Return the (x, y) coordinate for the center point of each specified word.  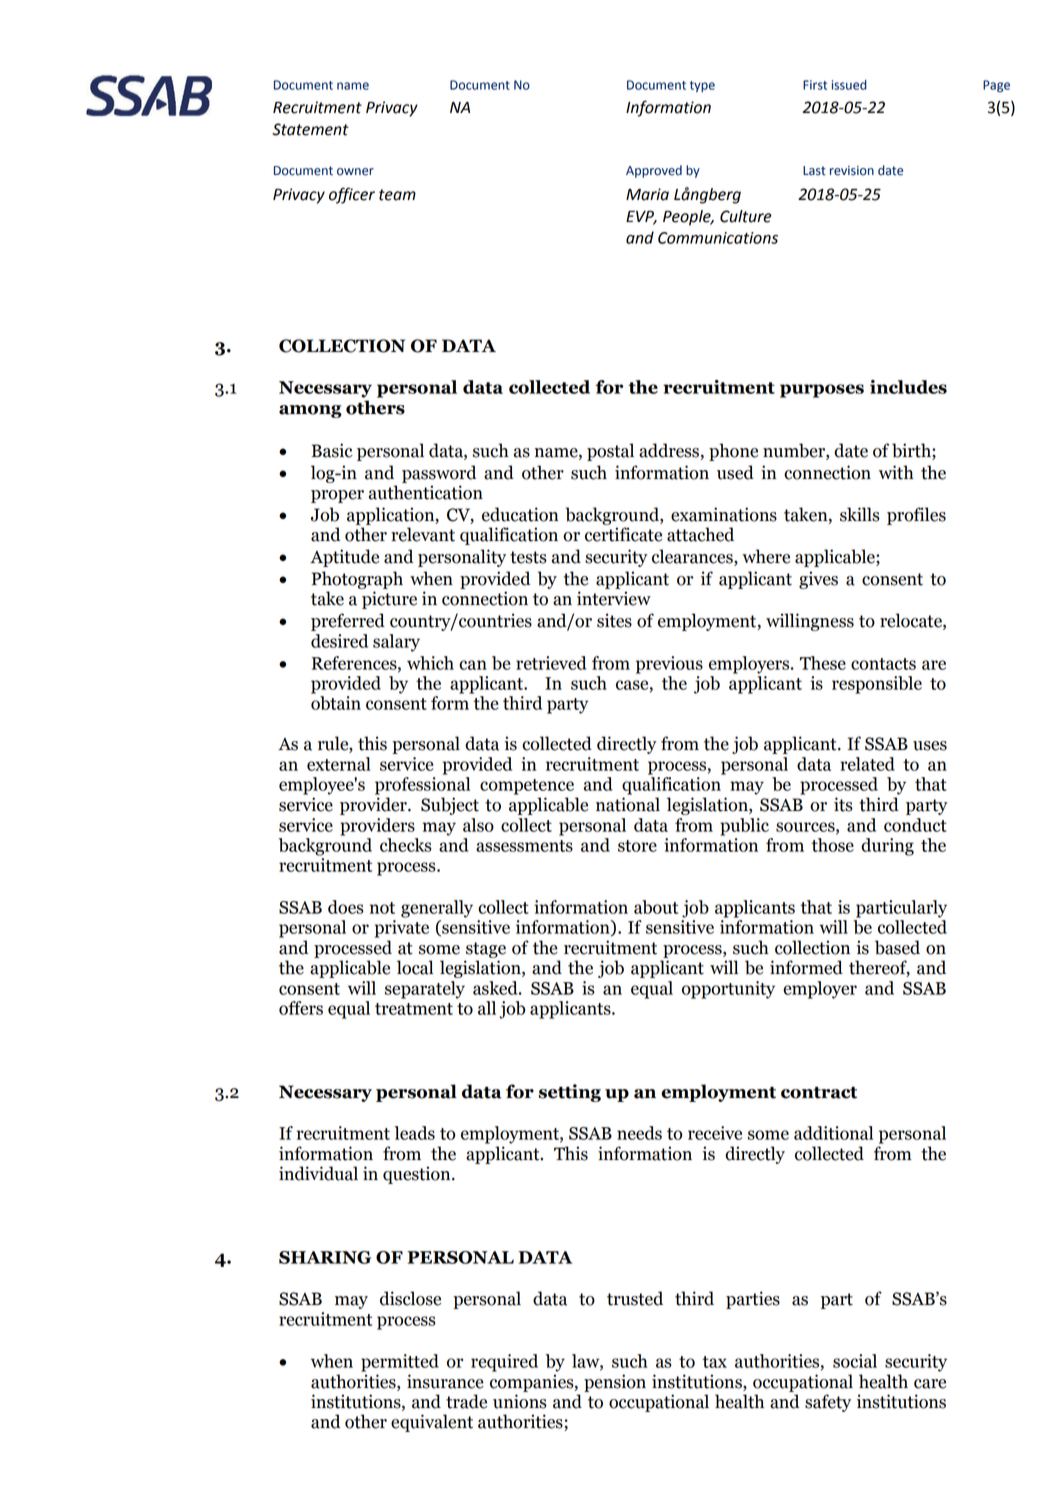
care (930, 1384)
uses (930, 746)
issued (849, 85)
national (628, 804)
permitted (400, 1363)
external (339, 764)
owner (355, 172)
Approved (654, 171)
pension (615, 1383)
